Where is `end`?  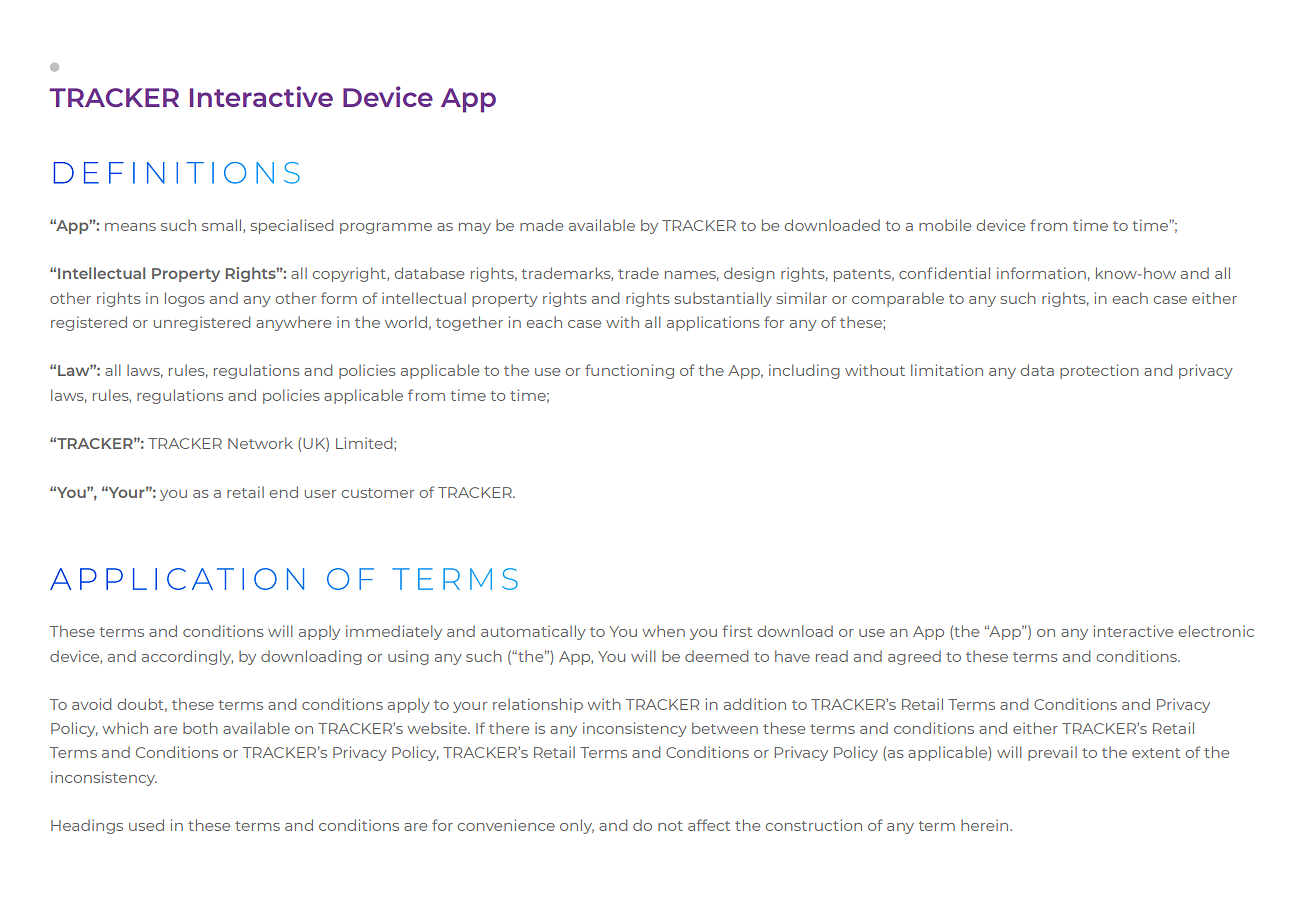
end is located at coordinates (284, 492).
